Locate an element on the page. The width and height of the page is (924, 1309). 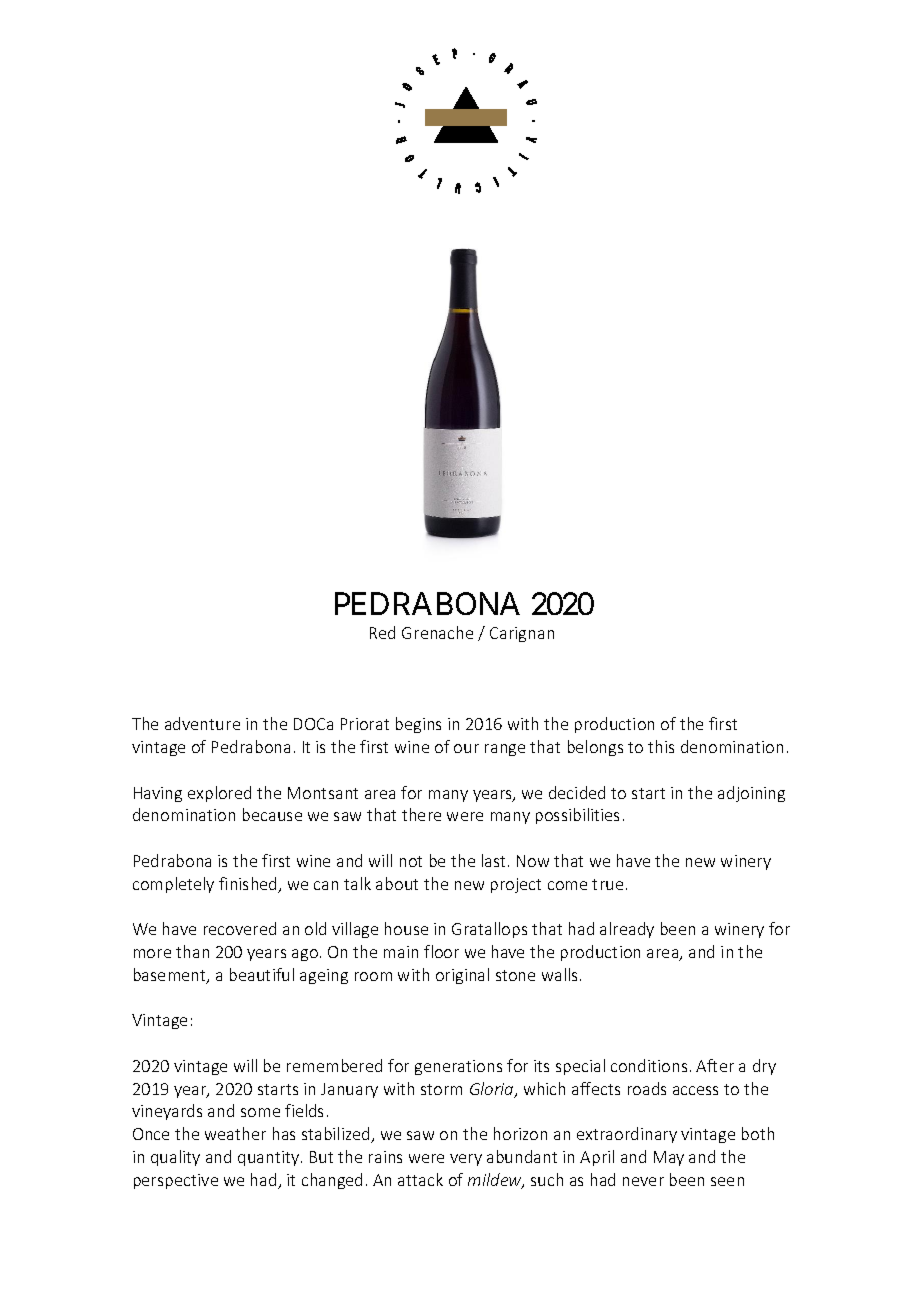
beautiful is located at coordinates (262, 974).
